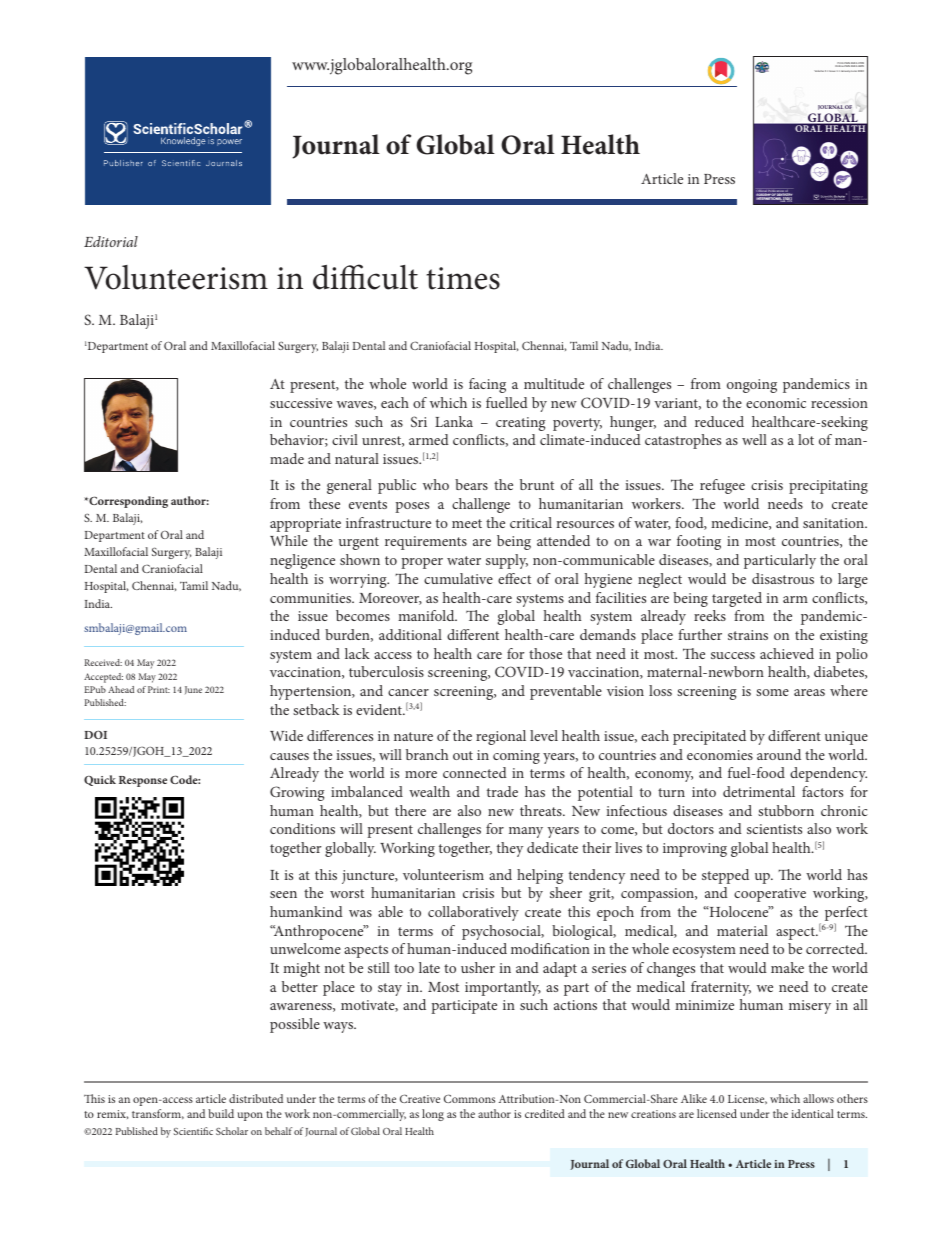  What do you see at coordinates (111, 241) in the screenshot?
I see `Editorial` at bounding box center [111, 241].
